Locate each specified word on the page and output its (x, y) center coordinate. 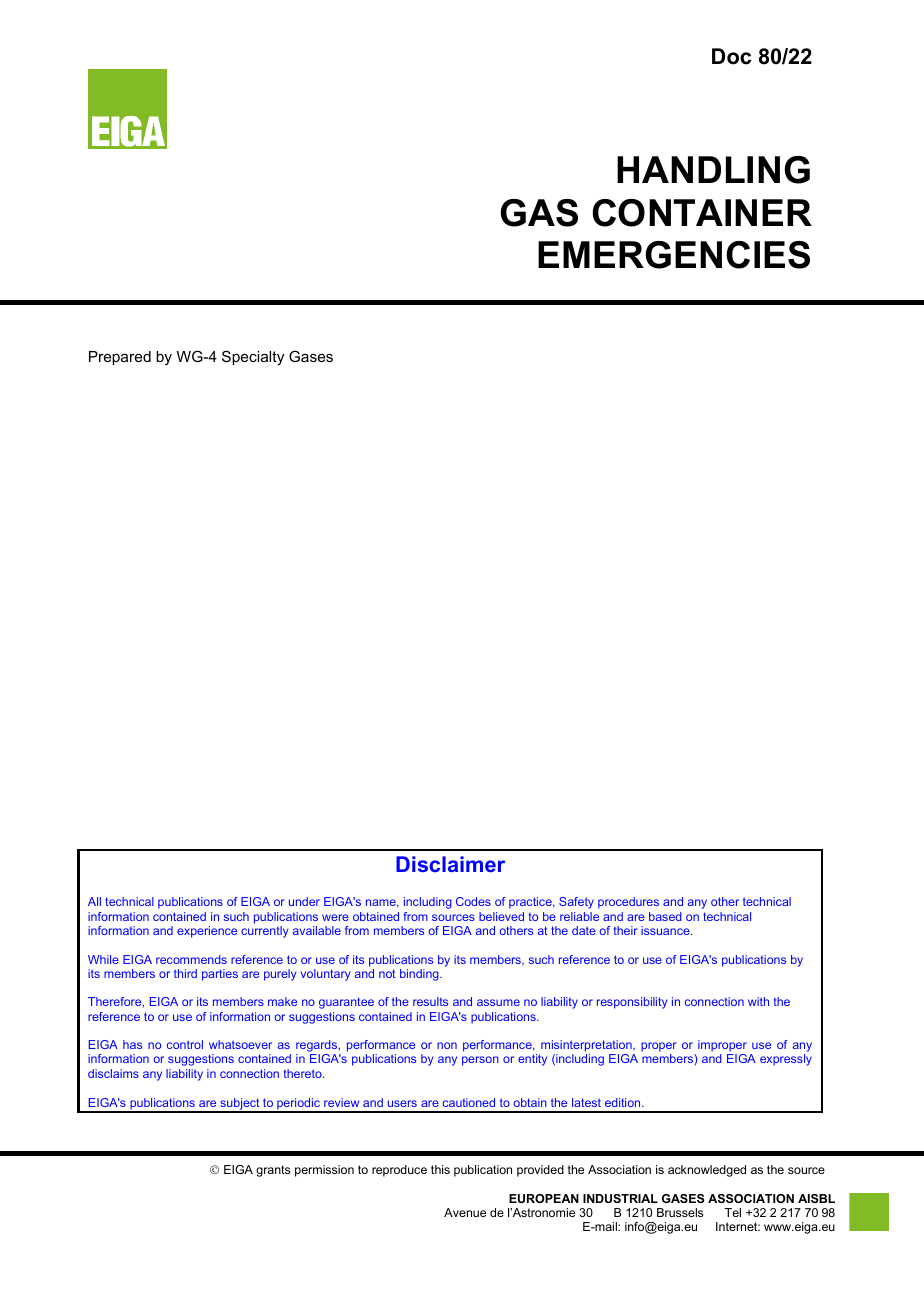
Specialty (253, 358)
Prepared (120, 358)
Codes (473, 901)
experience (207, 932)
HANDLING (713, 170)
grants (273, 1171)
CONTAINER (702, 213)
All (94, 901)
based (665, 916)
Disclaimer (450, 864)
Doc (731, 56)
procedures (628, 903)
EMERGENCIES (674, 255)
